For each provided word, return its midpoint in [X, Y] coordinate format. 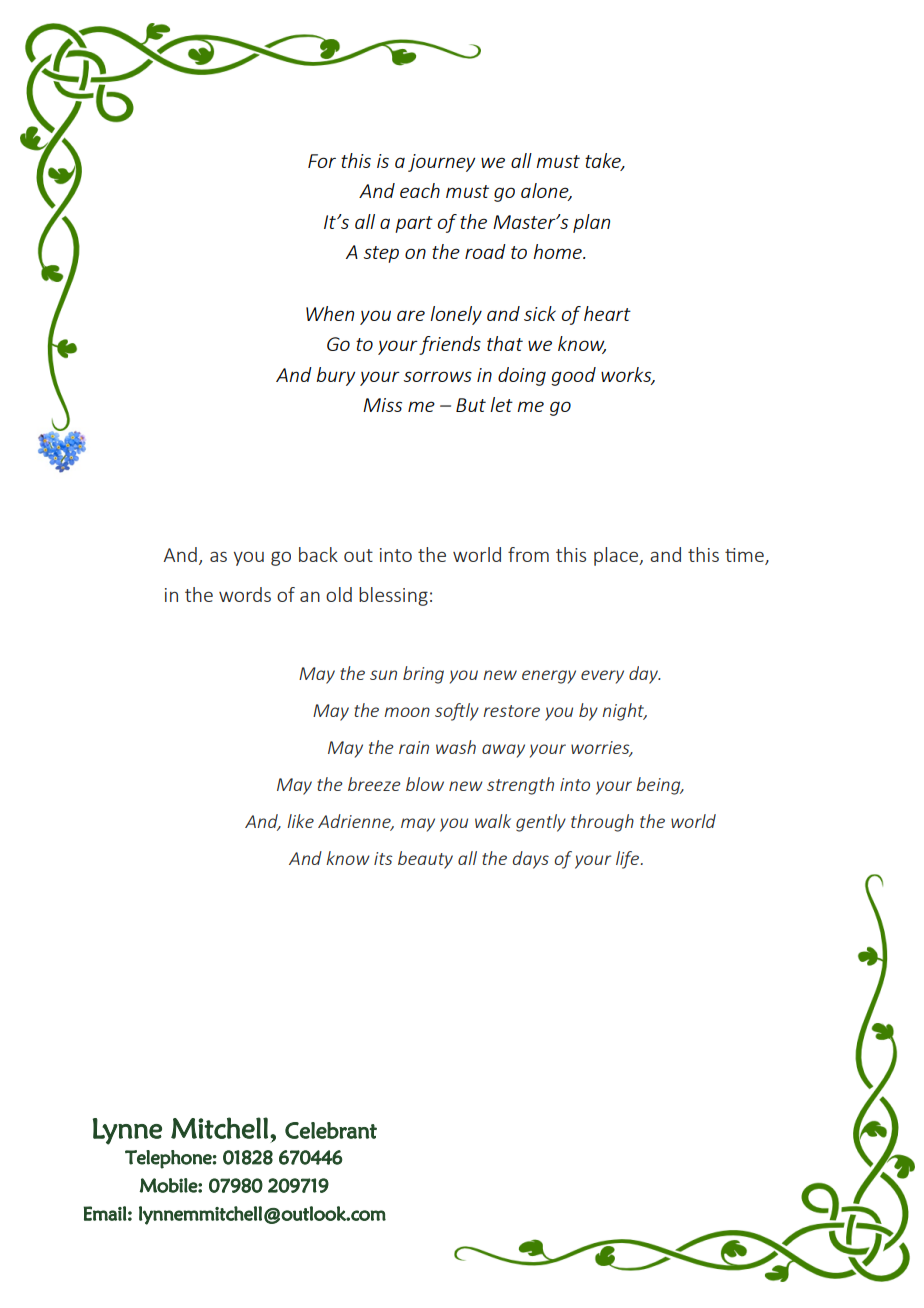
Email [105, 1213]
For [322, 161]
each [420, 190]
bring [423, 675]
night [624, 712]
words [245, 594]
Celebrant [331, 1130]
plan [591, 223]
